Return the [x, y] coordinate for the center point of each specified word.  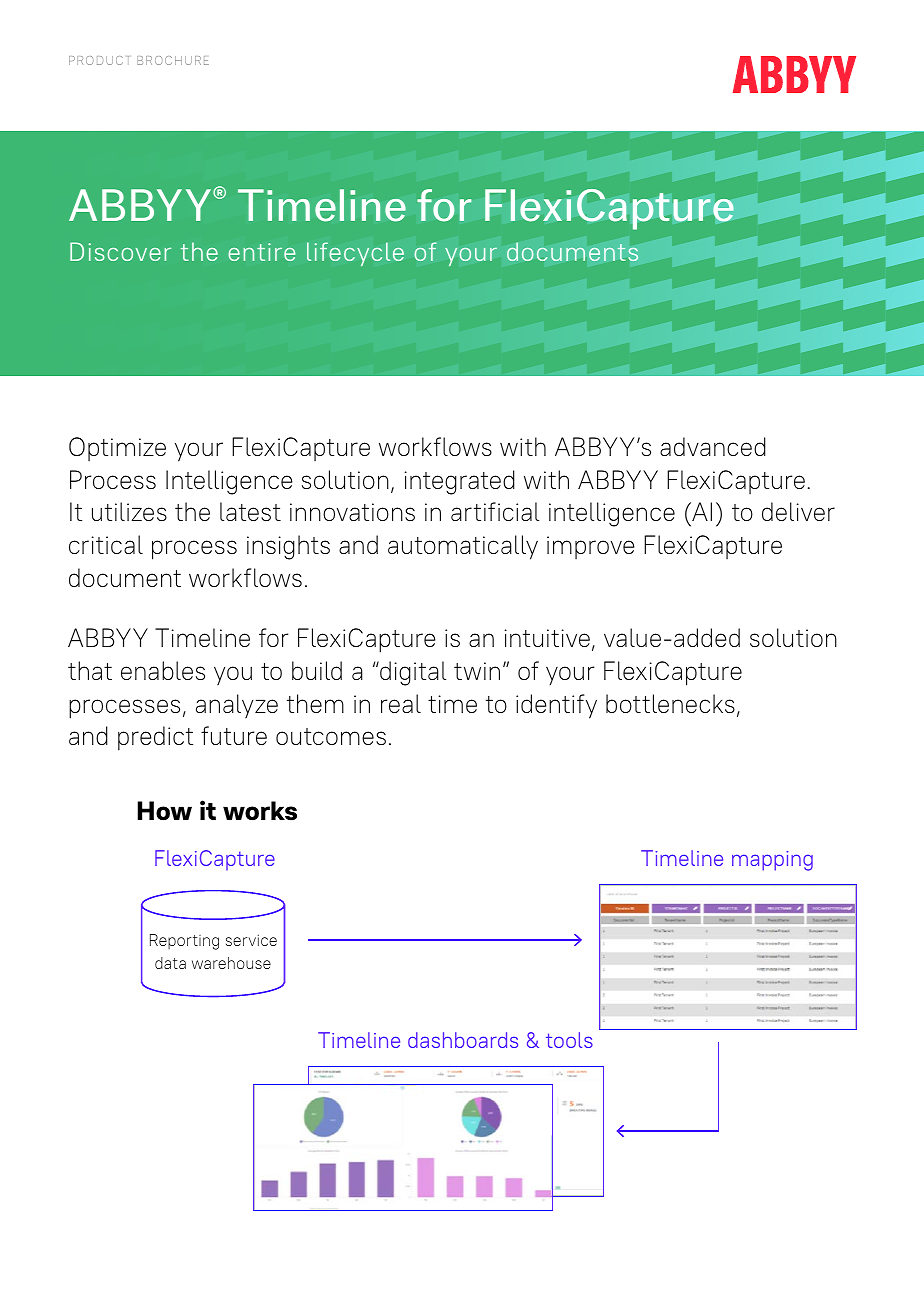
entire [262, 252]
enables [163, 670]
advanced [713, 446]
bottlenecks [670, 703]
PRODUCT [99, 60]
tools [569, 1040]
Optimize [117, 449]
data [170, 963]
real [401, 703]
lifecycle [355, 254]
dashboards [463, 1040]
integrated [459, 482]
